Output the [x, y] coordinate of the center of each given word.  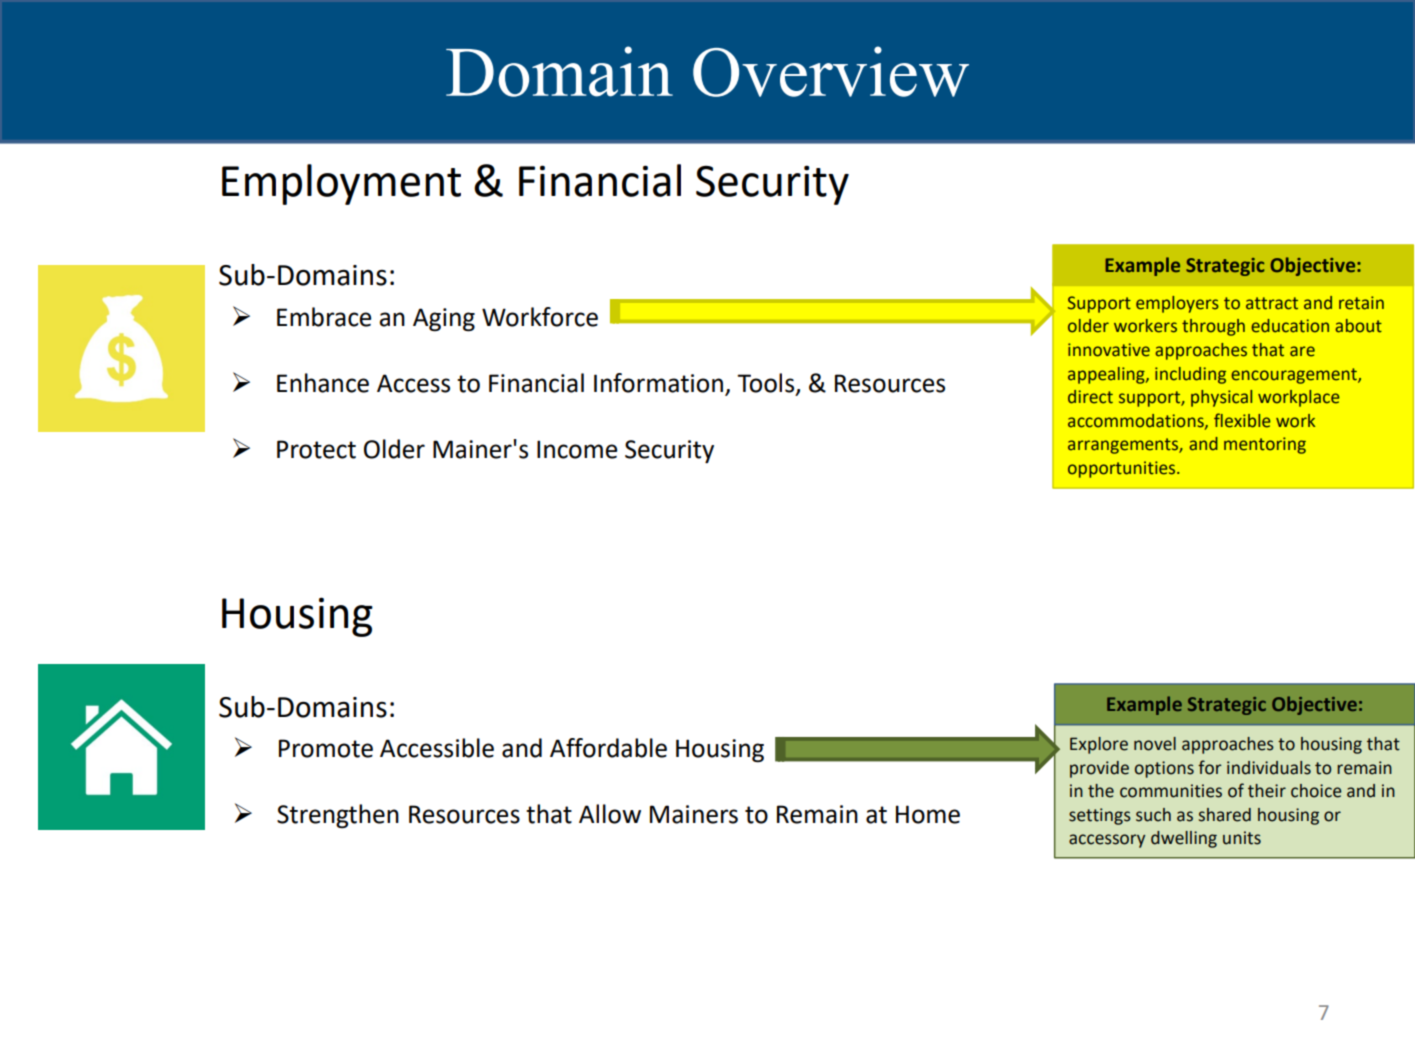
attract [1272, 303]
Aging [444, 320]
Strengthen [338, 816]
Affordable [608, 748]
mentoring [1265, 445]
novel [1155, 744]
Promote [326, 748]
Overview [831, 71]
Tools [767, 384]
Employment [341, 184]
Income [577, 449]
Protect [316, 449]
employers [1177, 304]
